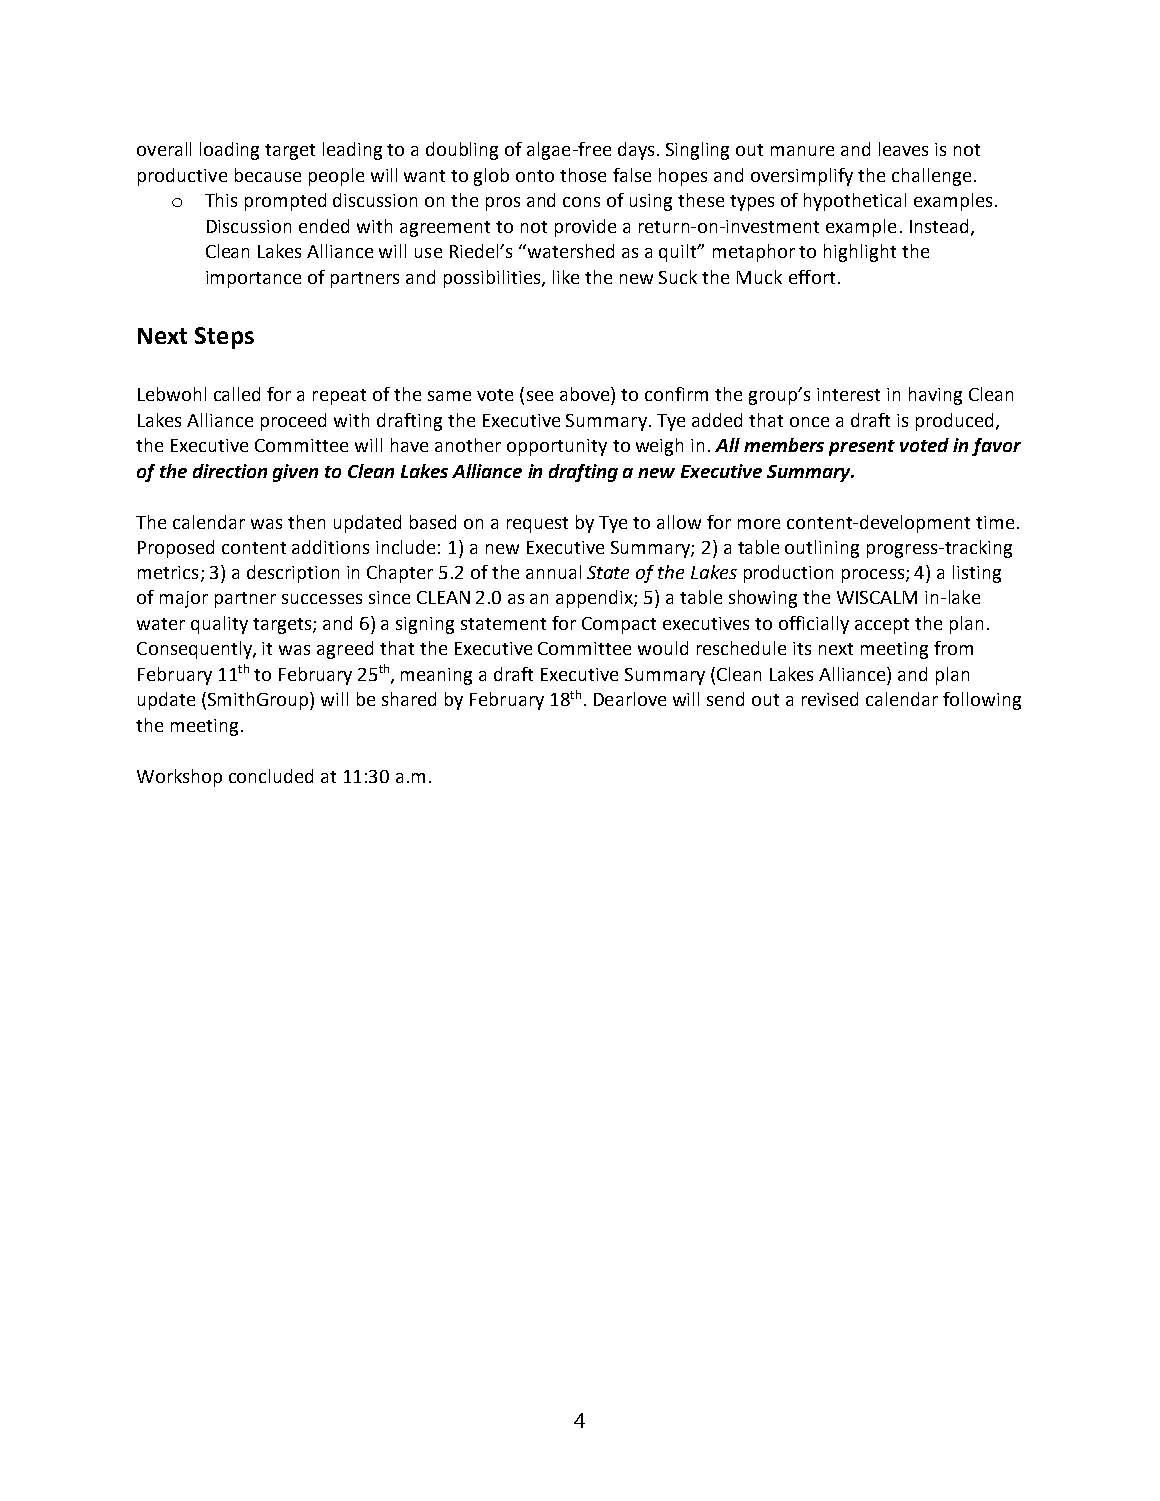 This image has width=1160, height=1501. I want to click on revised, so click(830, 699).
